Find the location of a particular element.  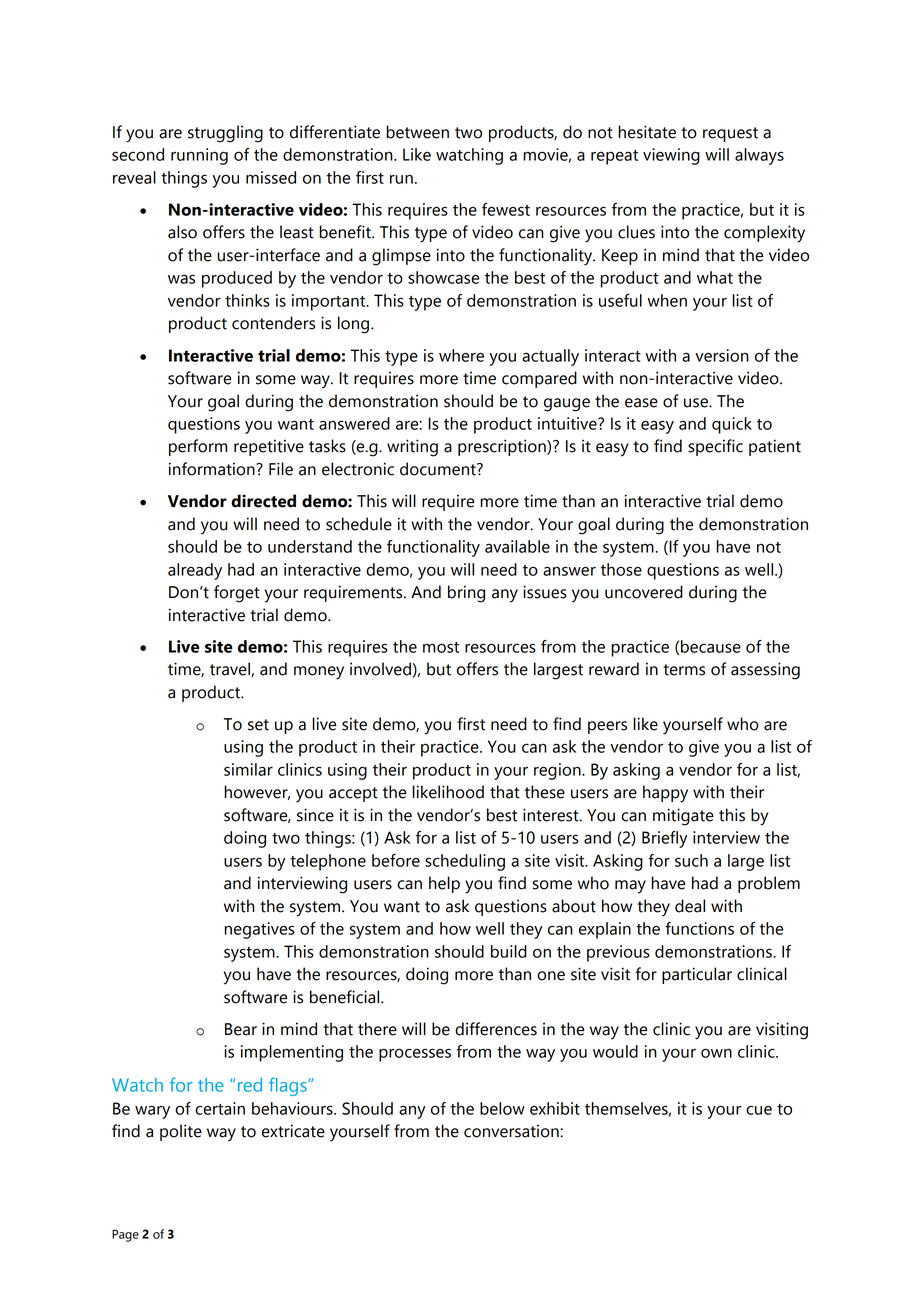

running is located at coordinates (199, 156).
